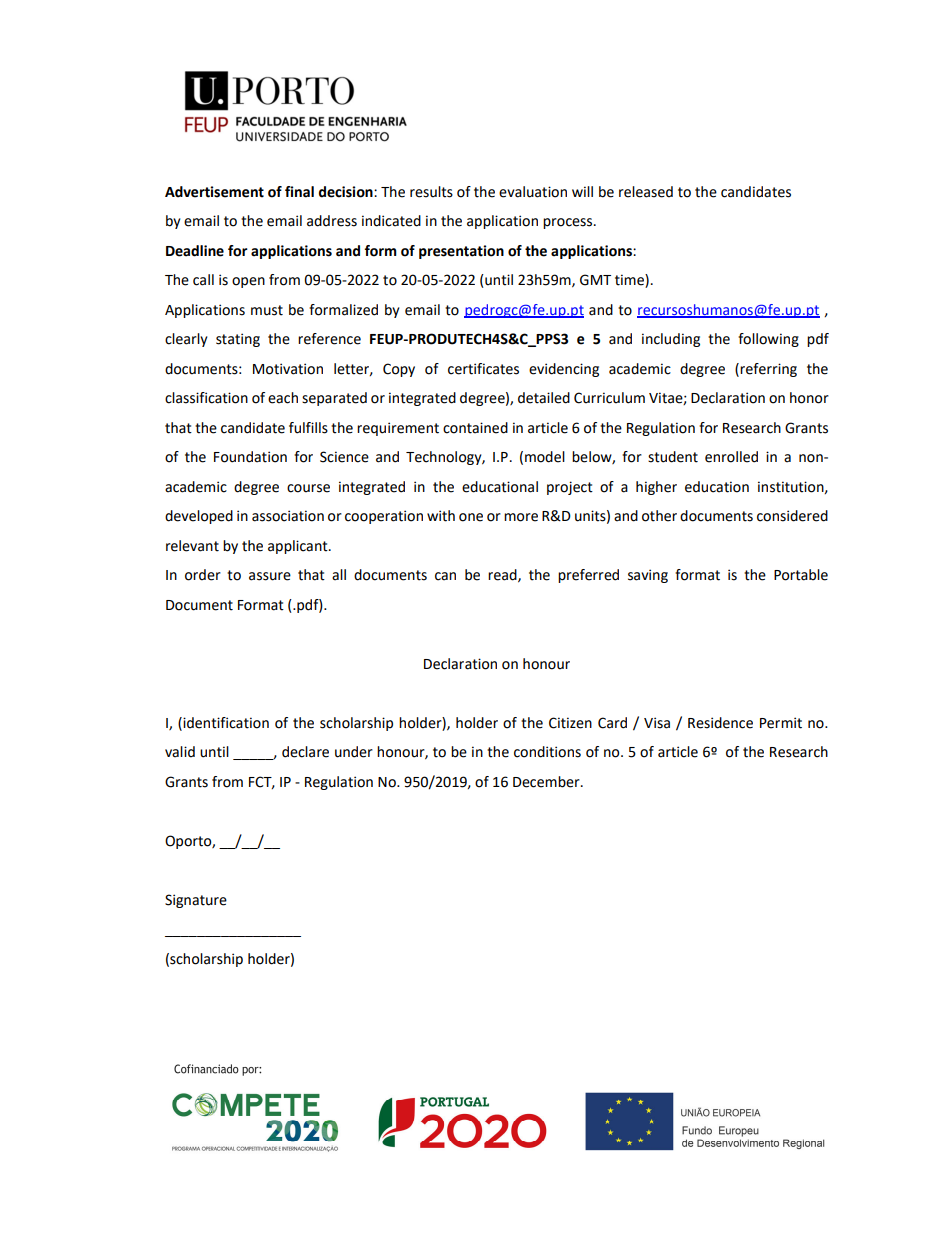 The image size is (952, 1233). Describe the element at coordinates (570, 723) in the screenshot. I see `Citizen` at that location.
